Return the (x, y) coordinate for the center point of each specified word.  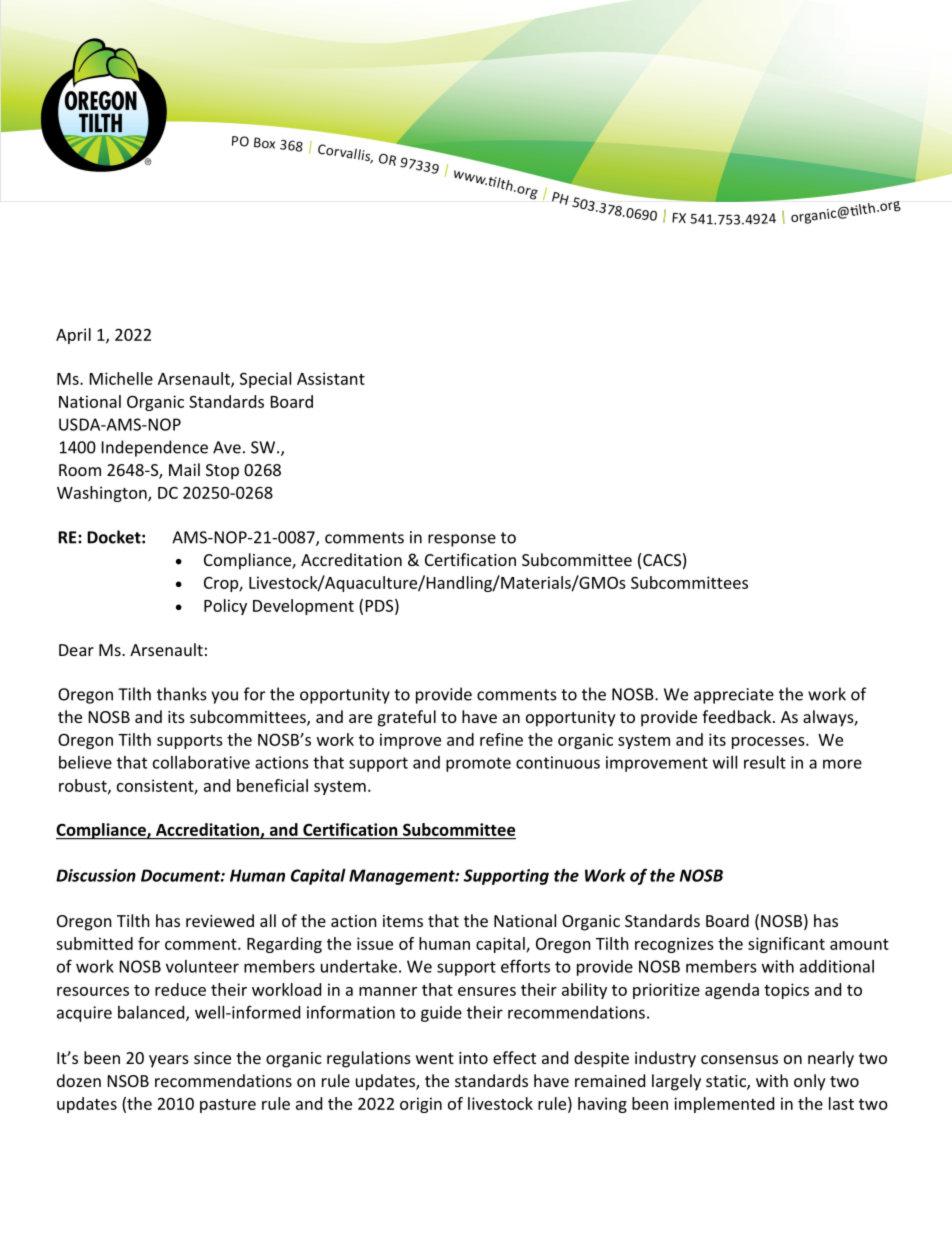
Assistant (331, 378)
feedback (738, 716)
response (462, 540)
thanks (182, 694)
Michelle (121, 378)
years (169, 1061)
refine (501, 739)
